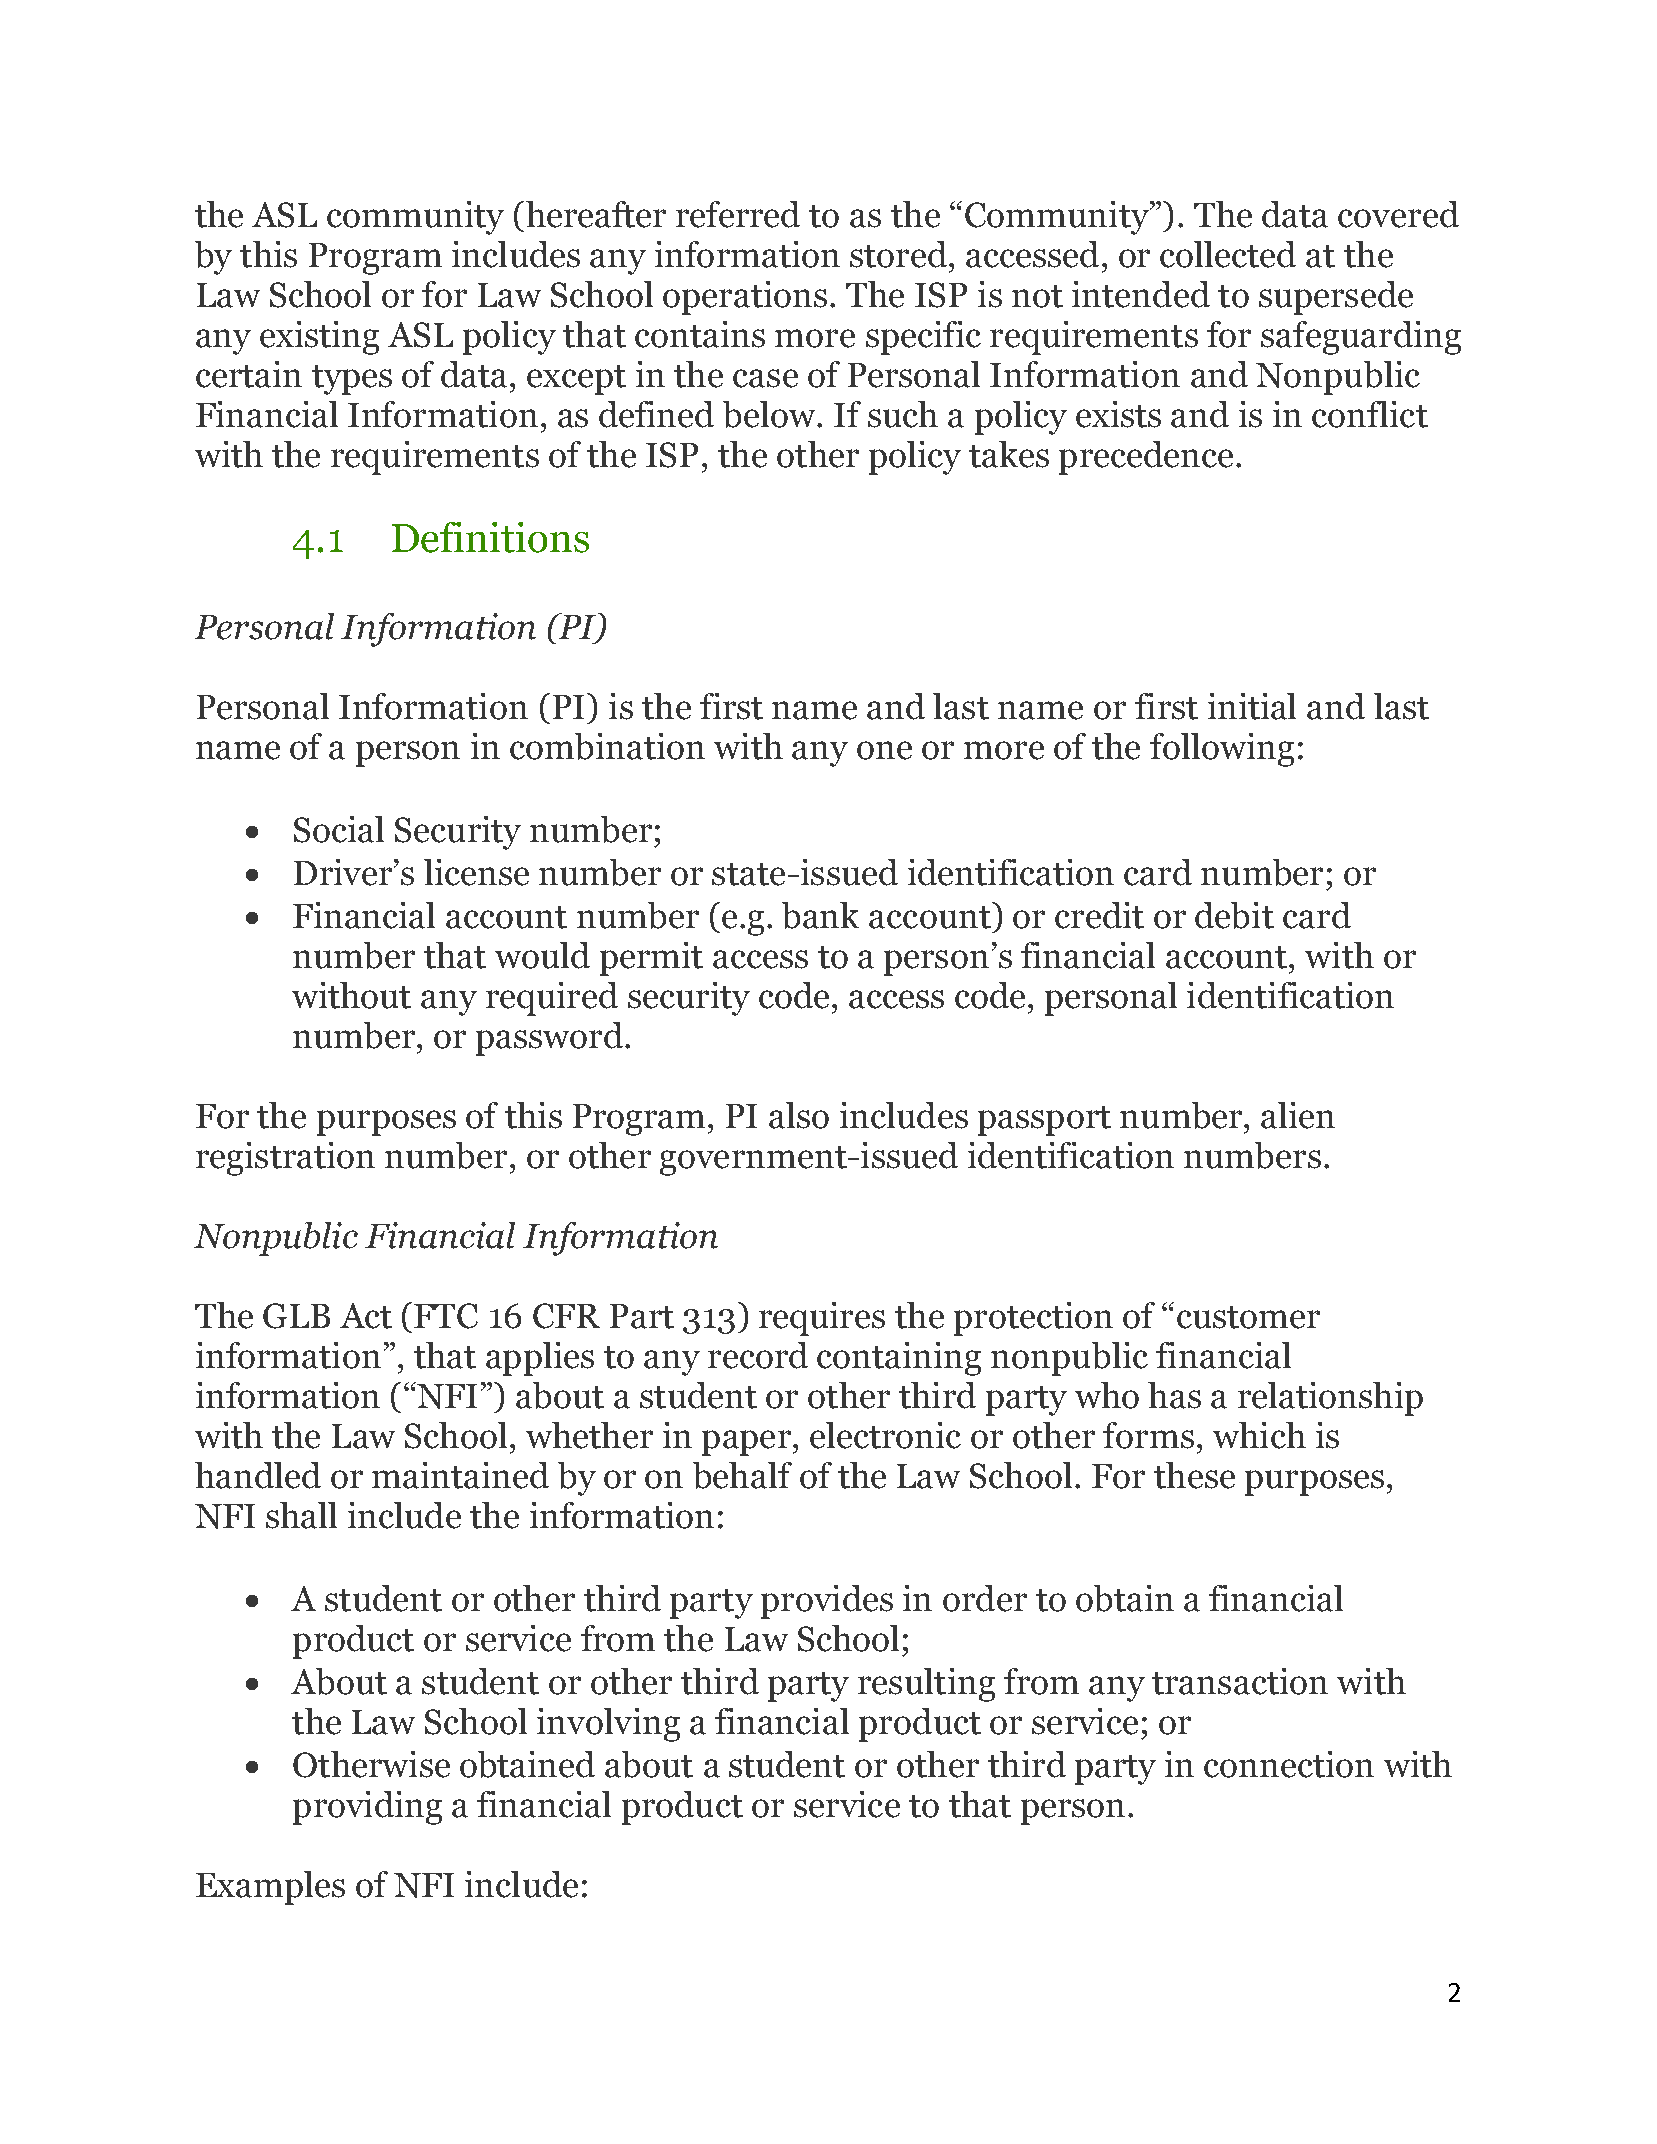 This screenshot has height=2144, width=1657. I want to click on collected, so click(1228, 254).
